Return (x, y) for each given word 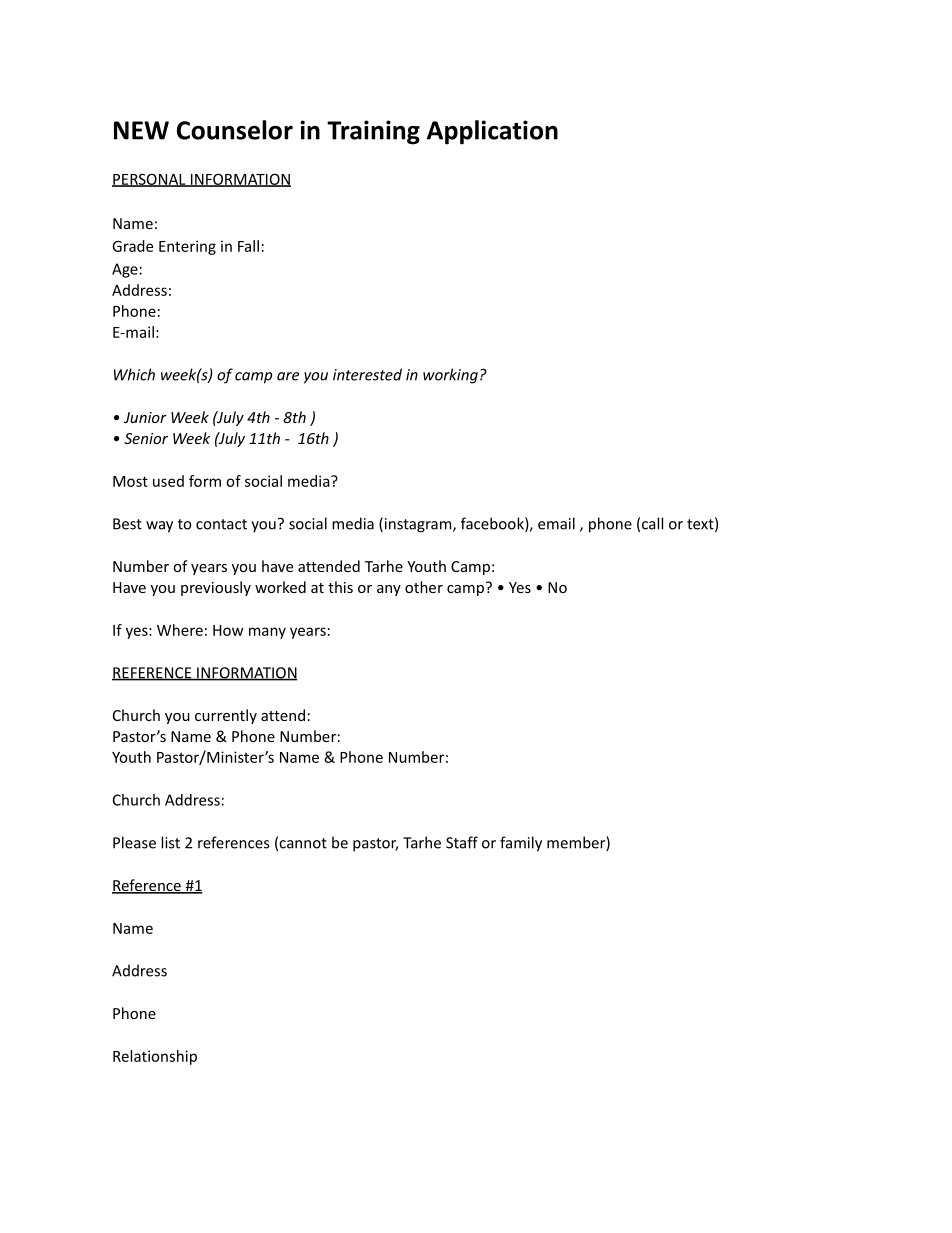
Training (373, 132)
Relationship (155, 1057)
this (340, 587)
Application (492, 132)
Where (180, 630)
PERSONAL (150, 180)
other (424, 587)
